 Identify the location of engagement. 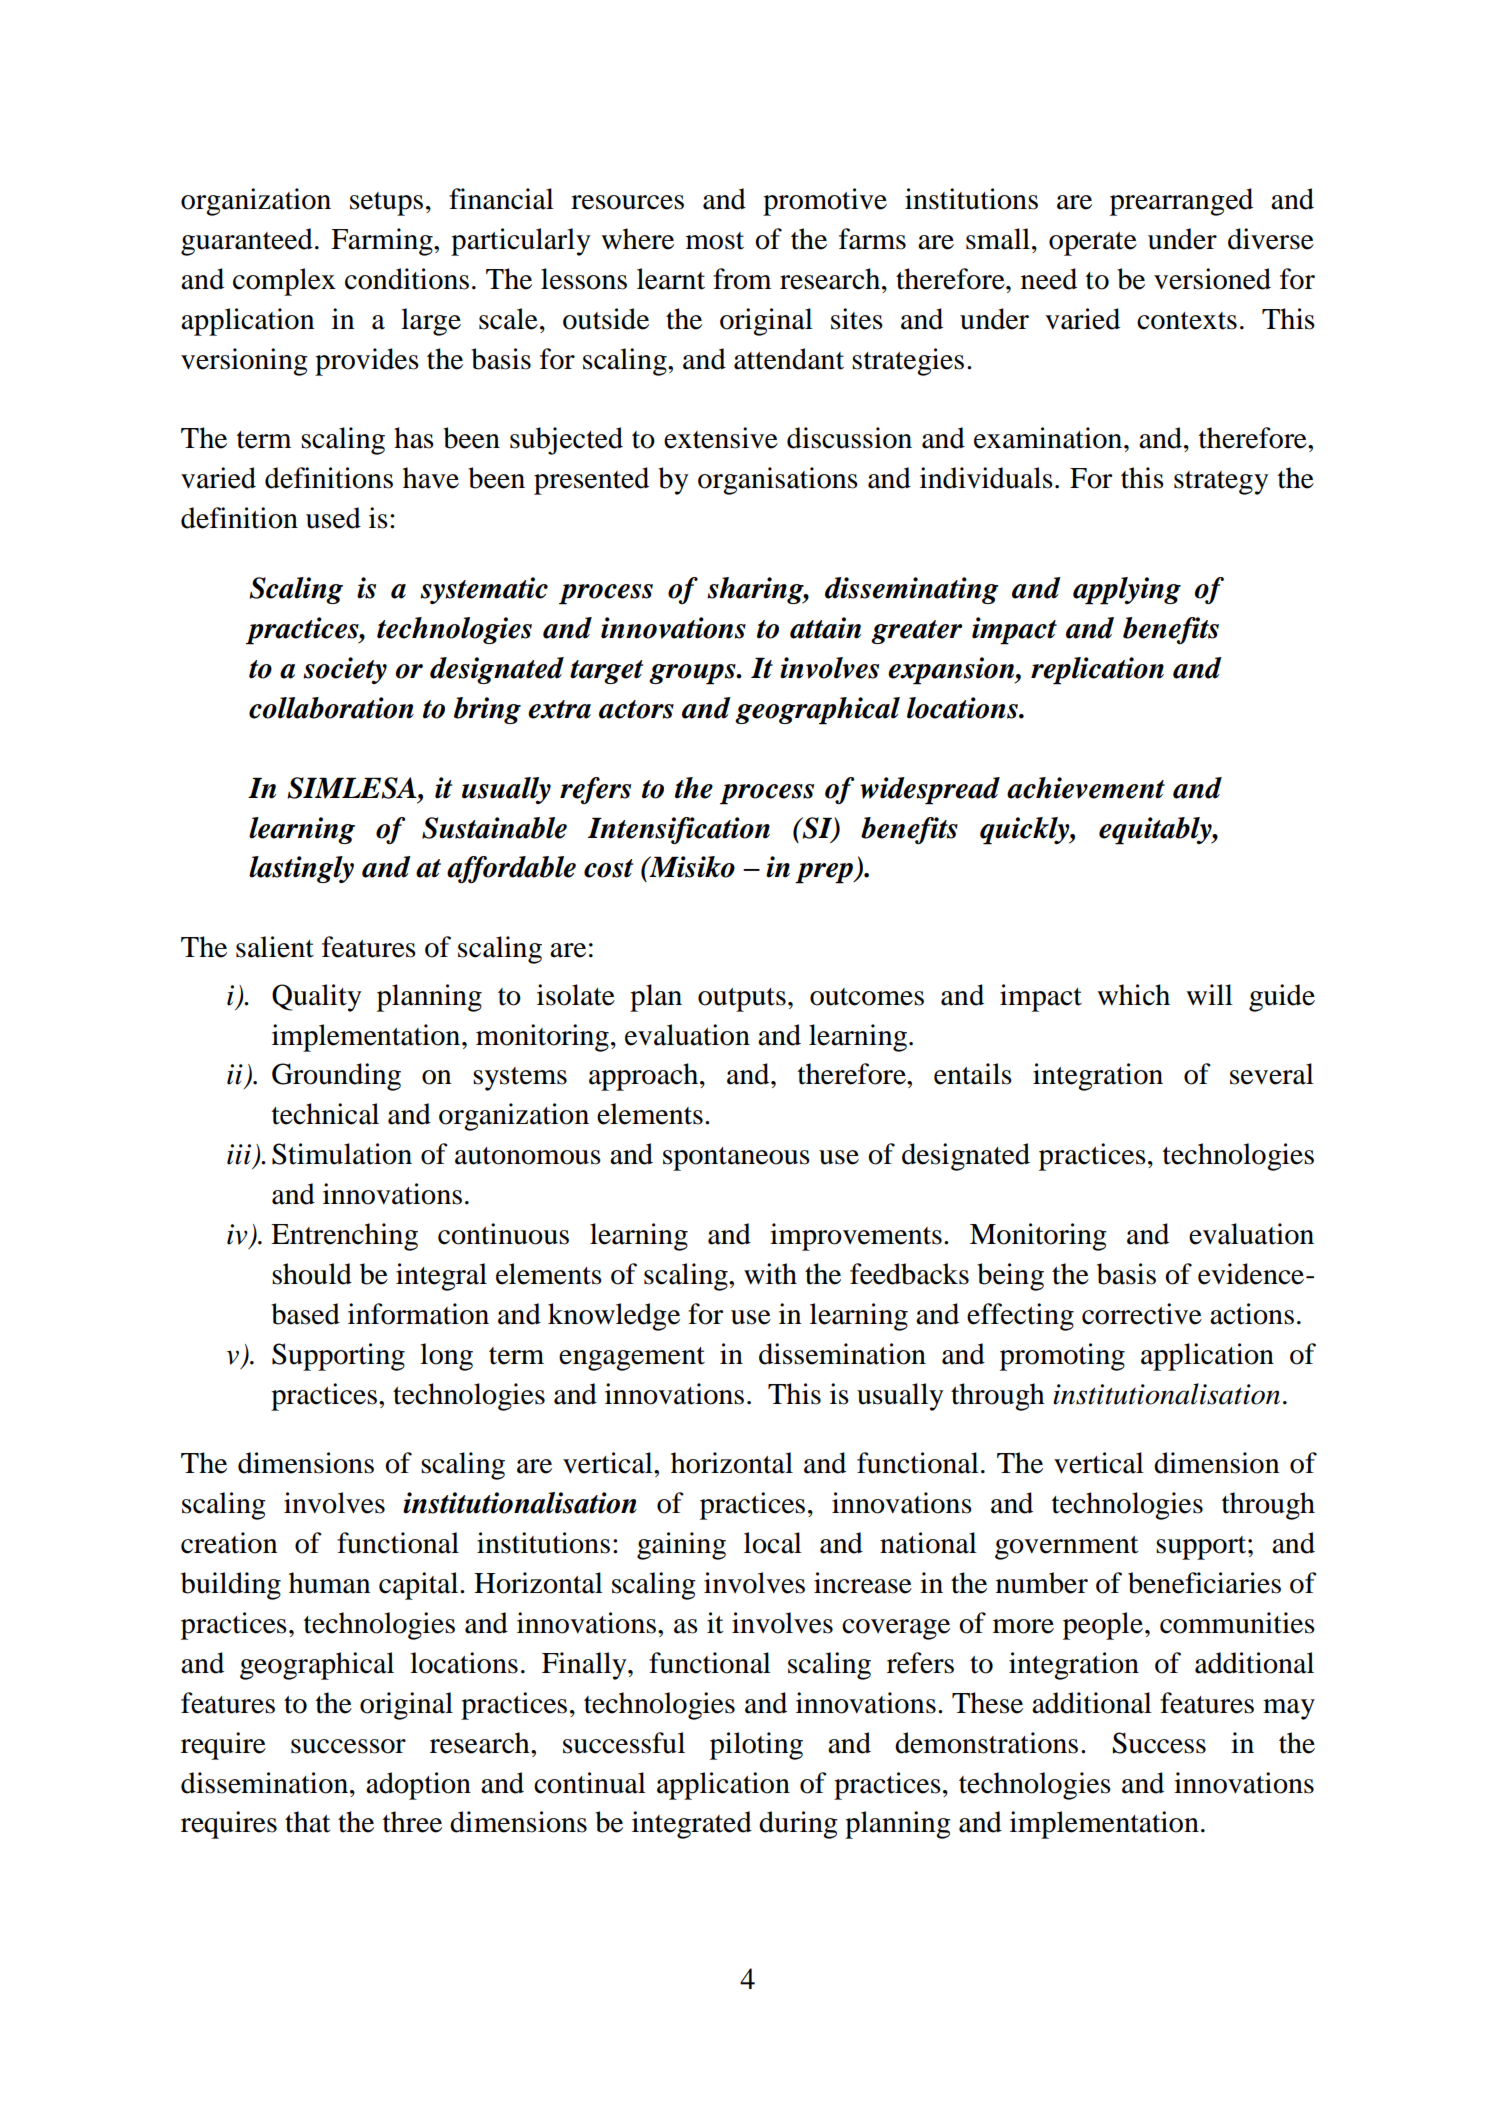
(632, 1359).
